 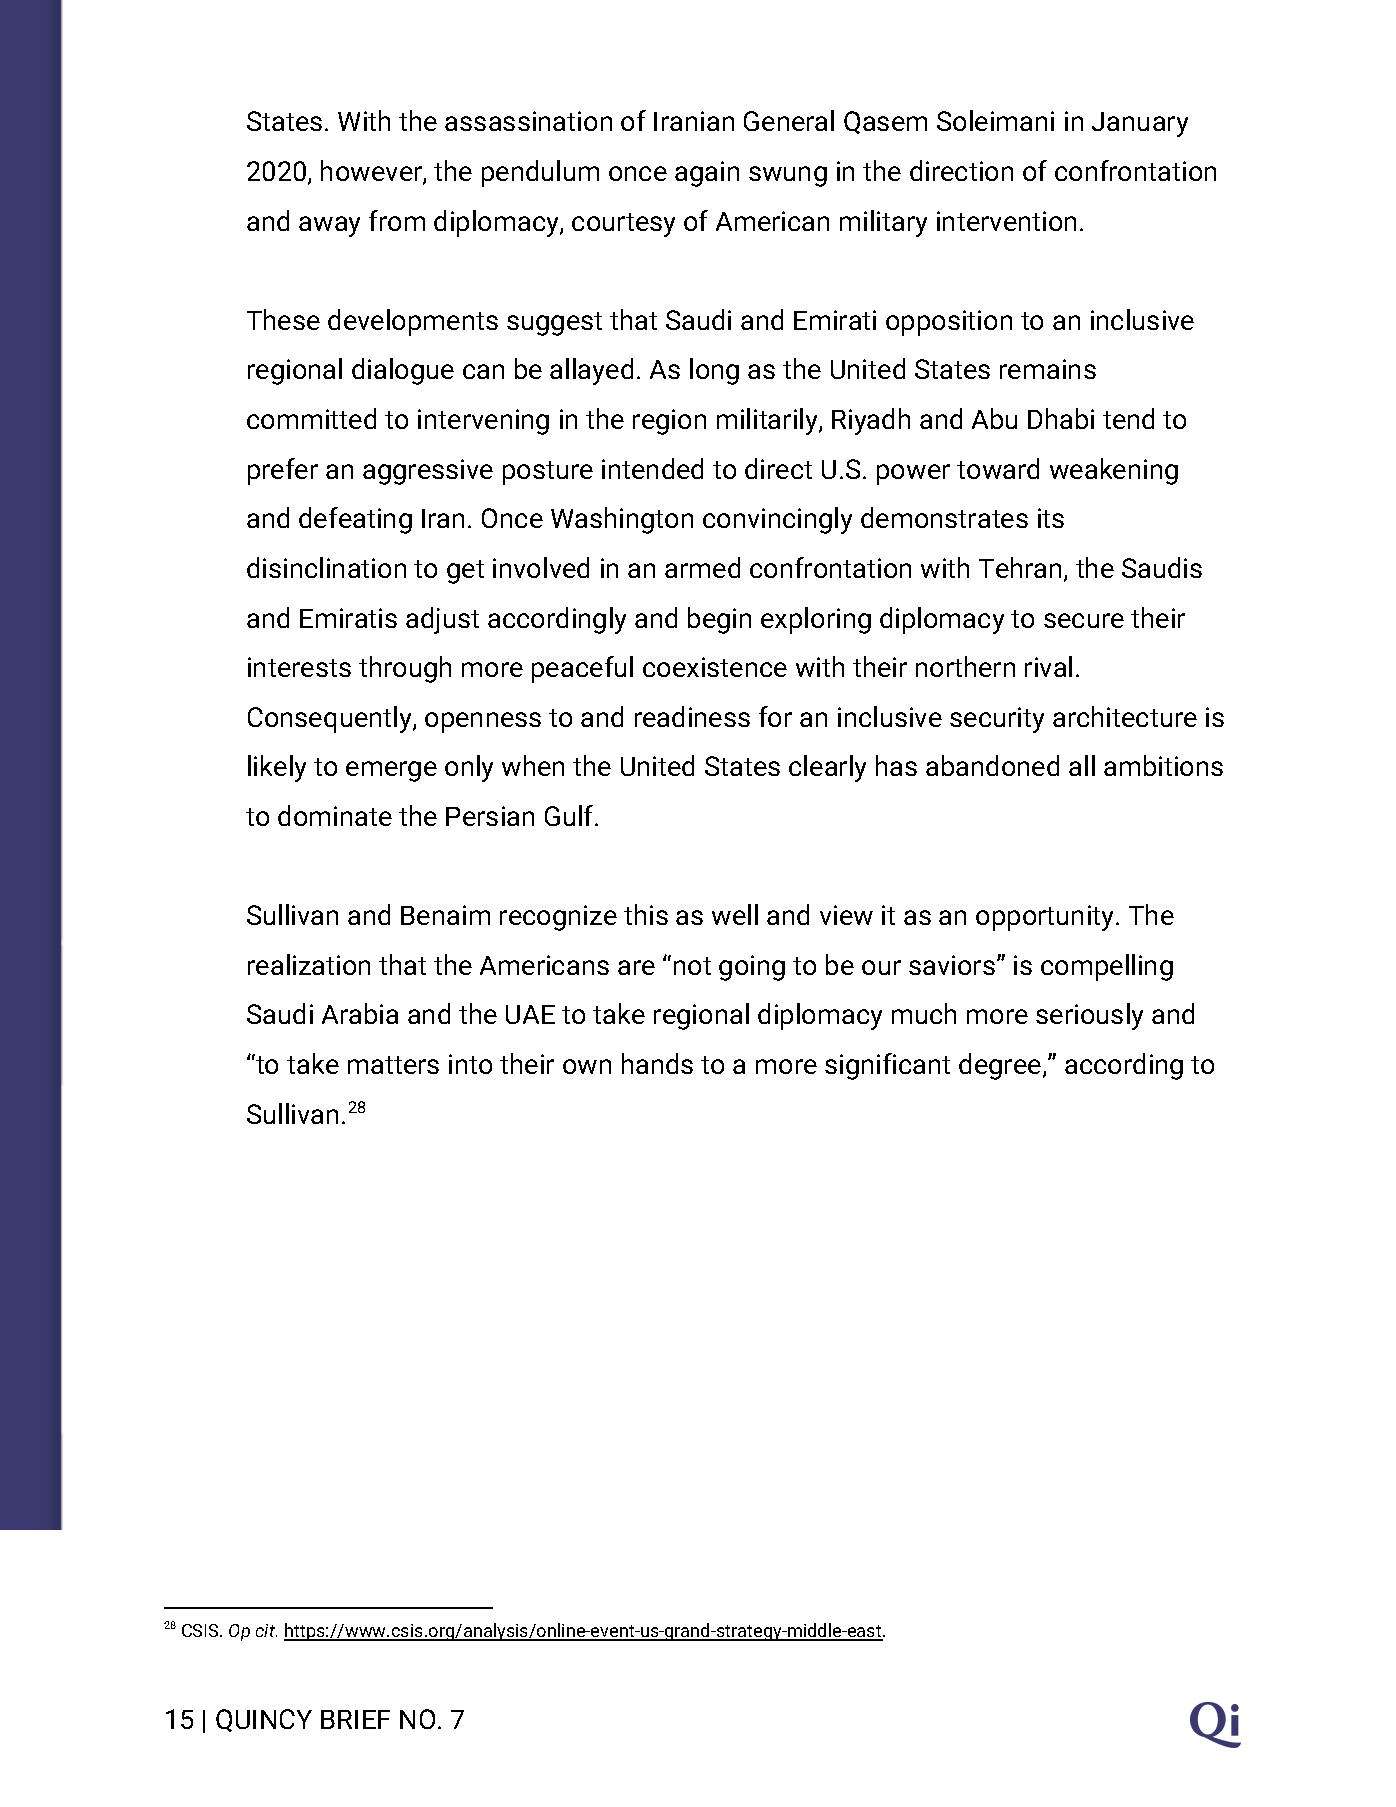 What do you see at coordinates (397, 220) in the screenshot?
I see `from` at bounding box center [397, 220].
